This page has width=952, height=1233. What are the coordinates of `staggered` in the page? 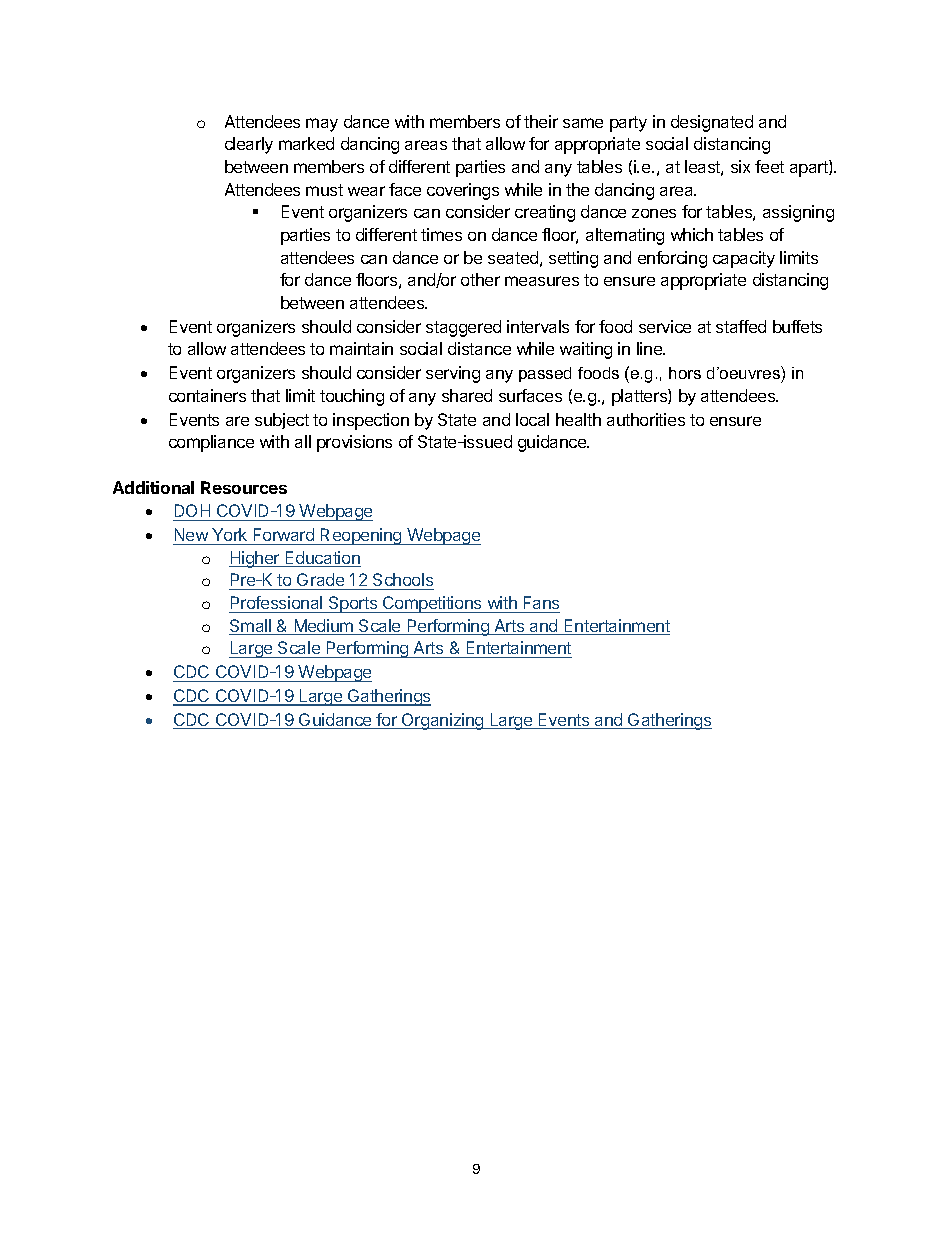 It's located at (463, 328).
